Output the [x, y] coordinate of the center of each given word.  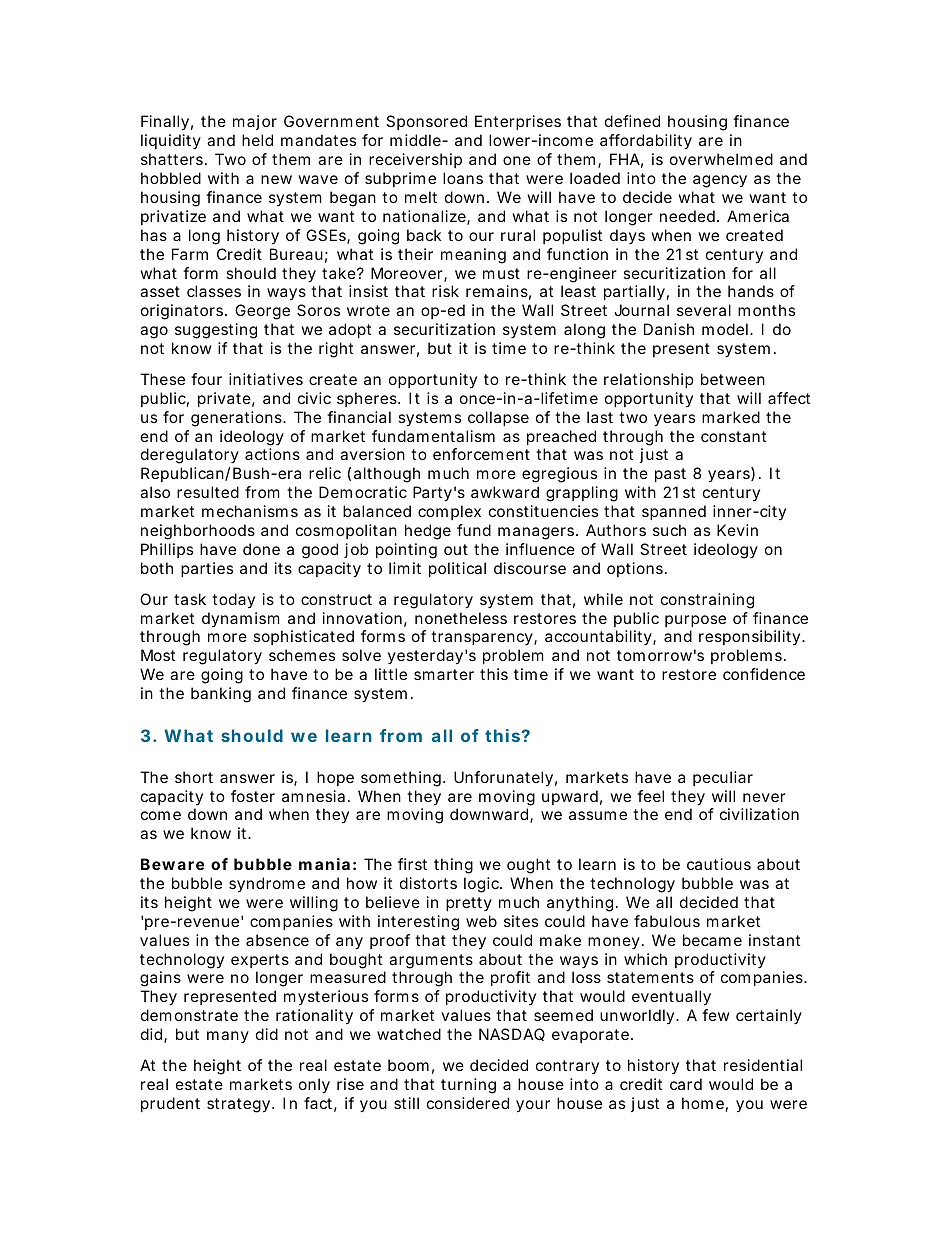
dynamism [241, 619]
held [257, 140]
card [686, 1084]
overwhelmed [721, 159]
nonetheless [461, 618]
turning [468, 1086]
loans [463, 178]
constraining [707, 601]
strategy [240, 1105]
